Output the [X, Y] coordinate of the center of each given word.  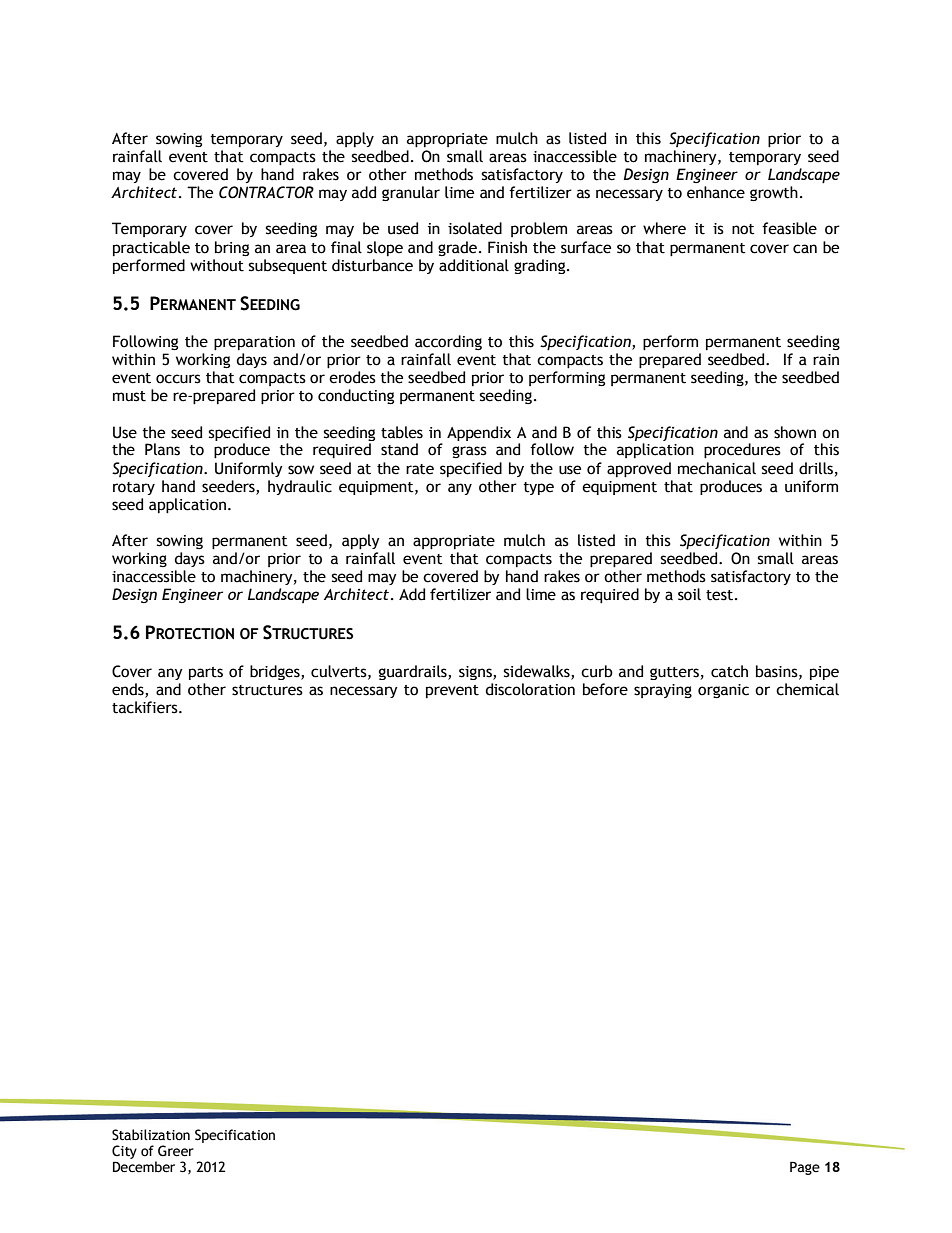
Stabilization [151, 1135]
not [743, 229]
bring [232, 248]
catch [729, 671]
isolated [475, 228]
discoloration [530, 689]
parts [206, 673]
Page [805, 1168]
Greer [176, 1151]
